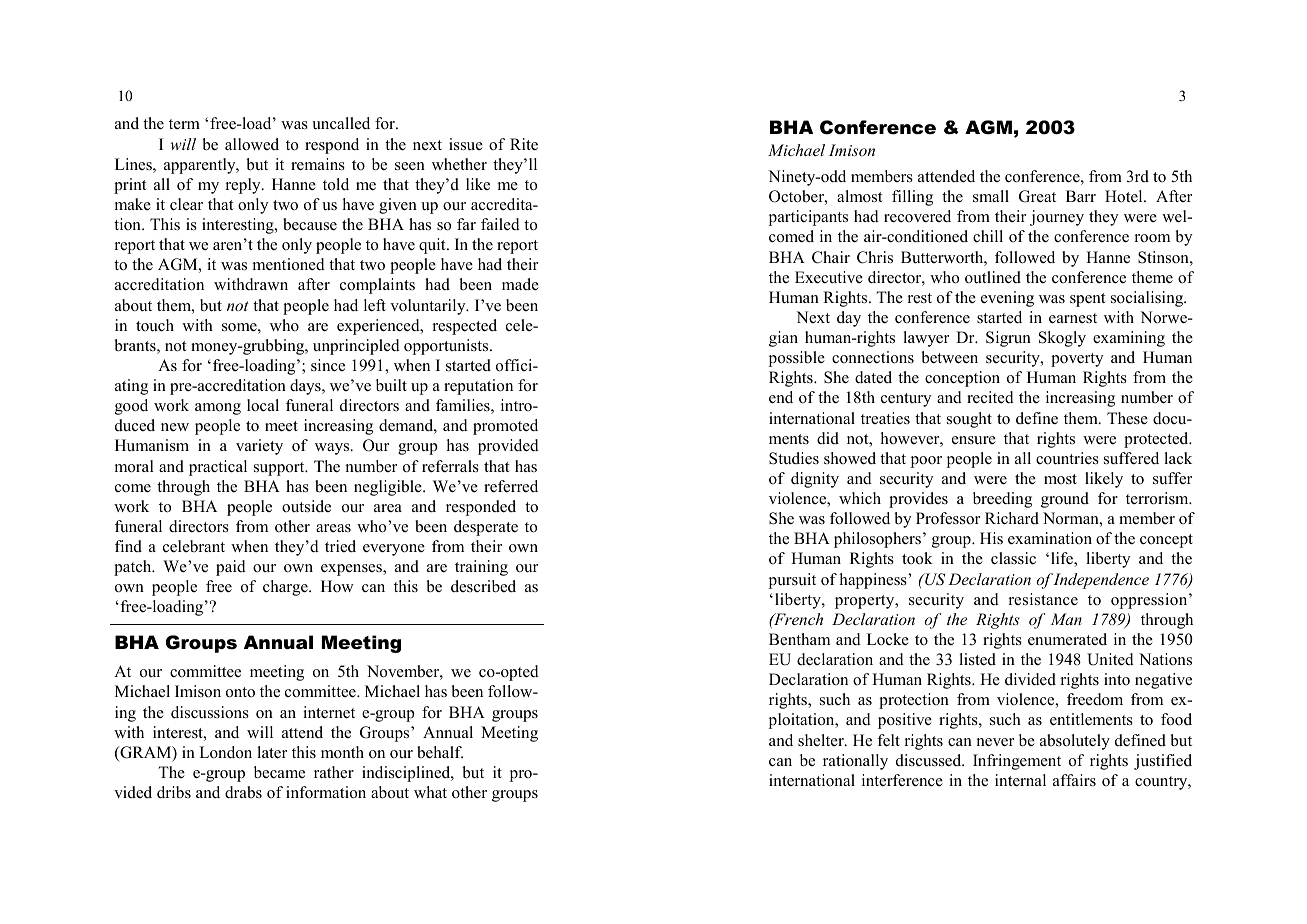  What do you see at coordinates (243, 792) in the screenshot?
I see `drabs` at bounding box center [243, 792].
